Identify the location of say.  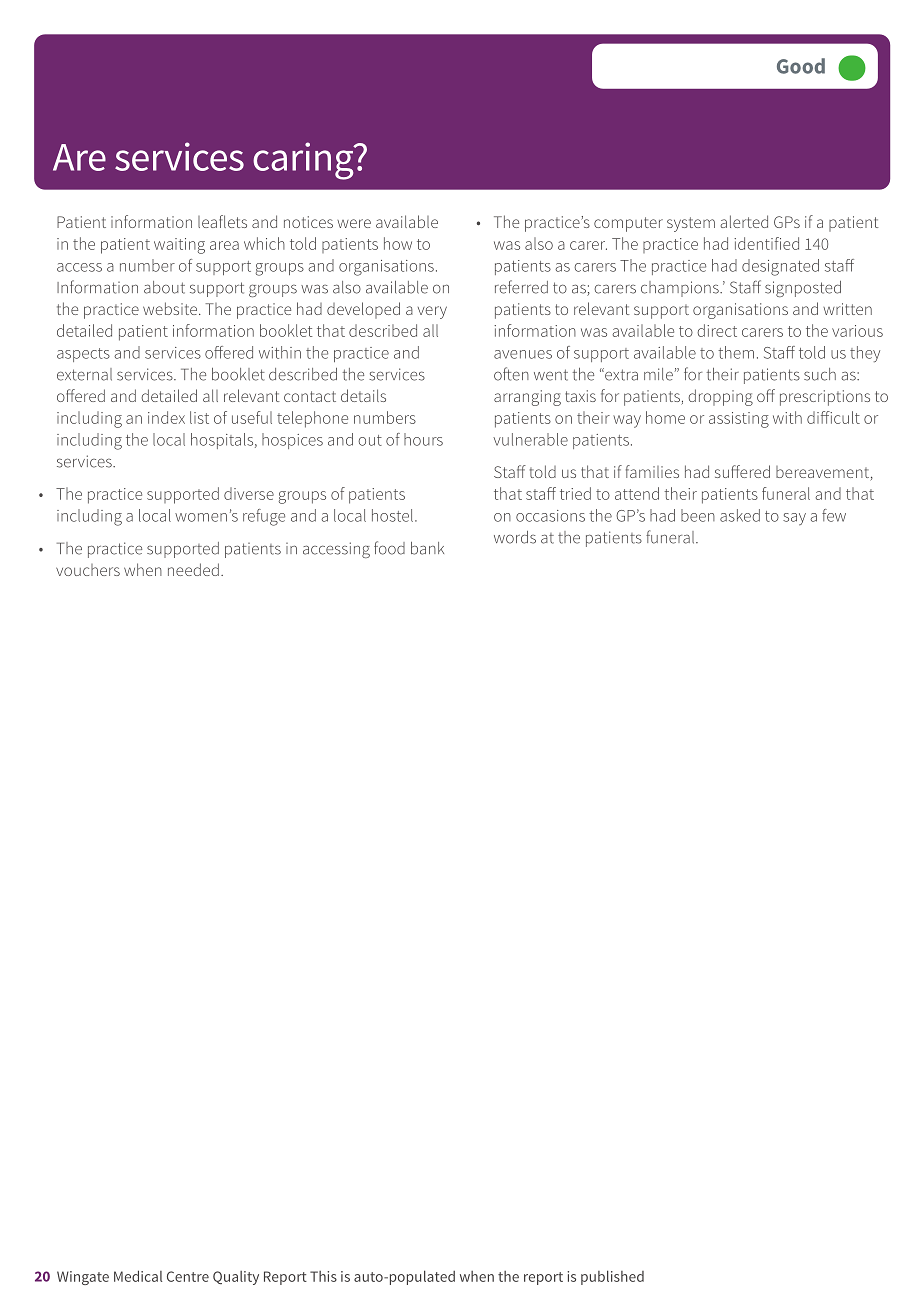
(794, 519).
